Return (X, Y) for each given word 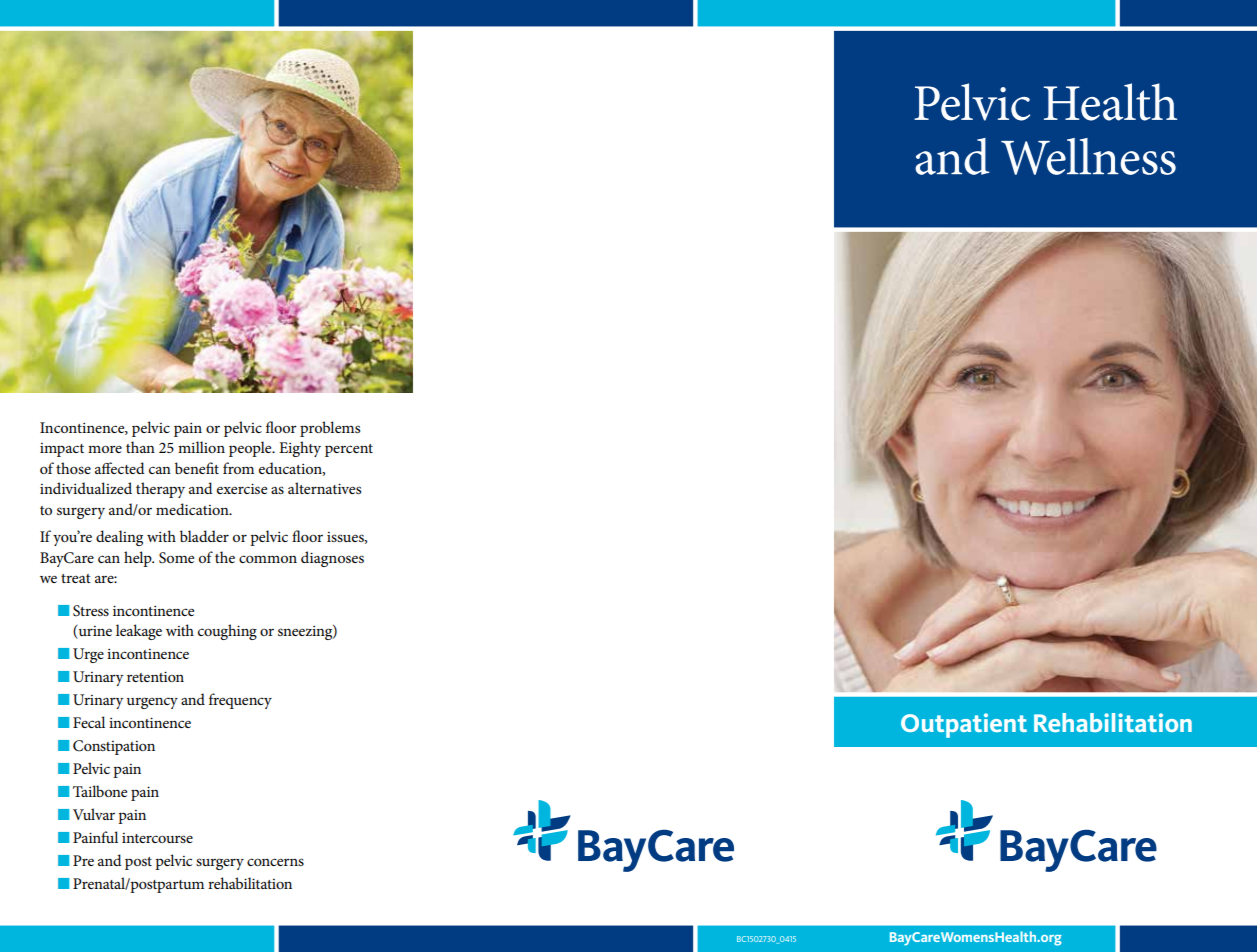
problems (330, 429)
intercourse (157, 838)
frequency (240, 701)
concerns (275, 862)
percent (349, 450)
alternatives (324, 488)
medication (193, 509)
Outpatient (964, 725)
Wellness (1088, 156)
